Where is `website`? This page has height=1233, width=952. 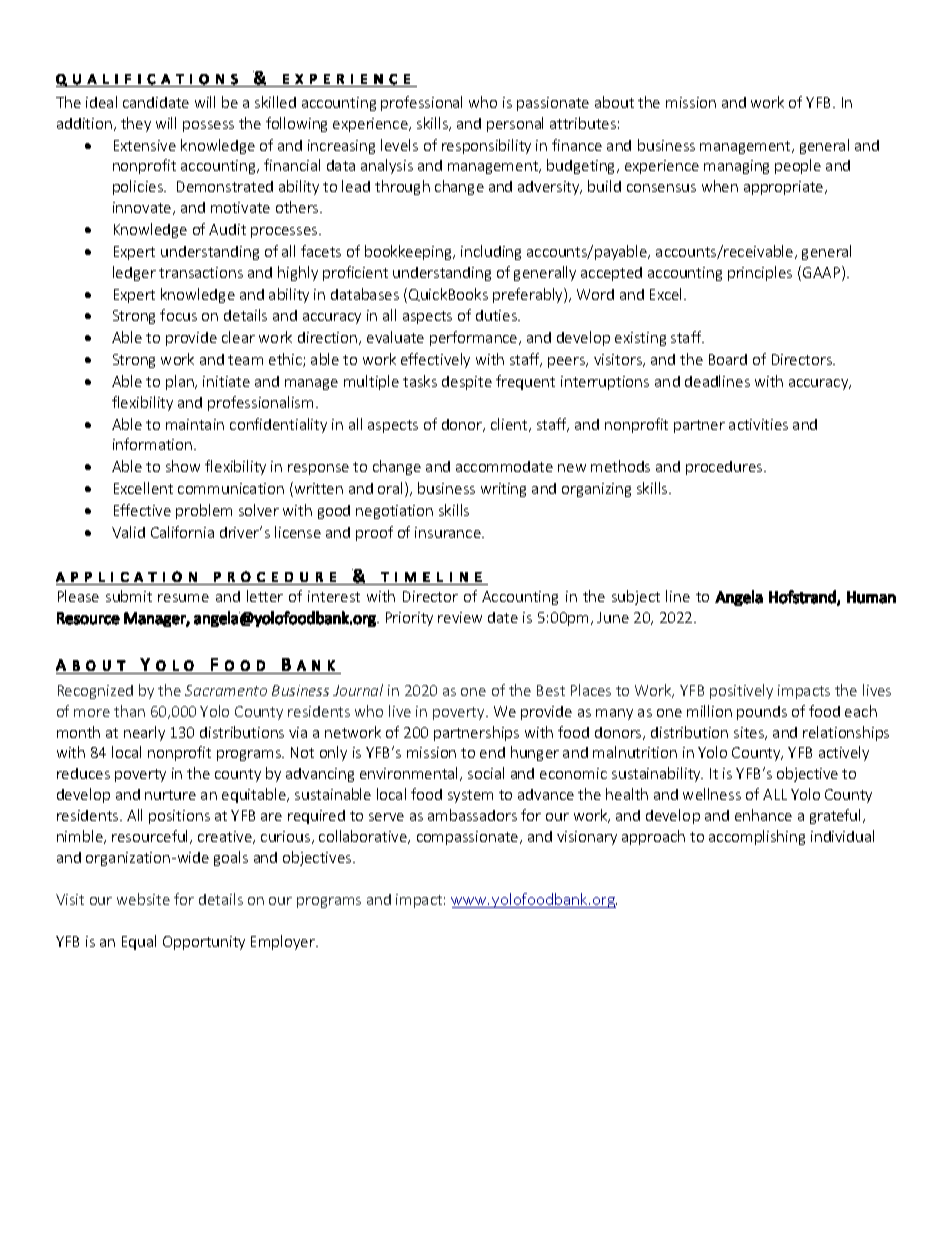 website is located at coordinates (143, 899).
